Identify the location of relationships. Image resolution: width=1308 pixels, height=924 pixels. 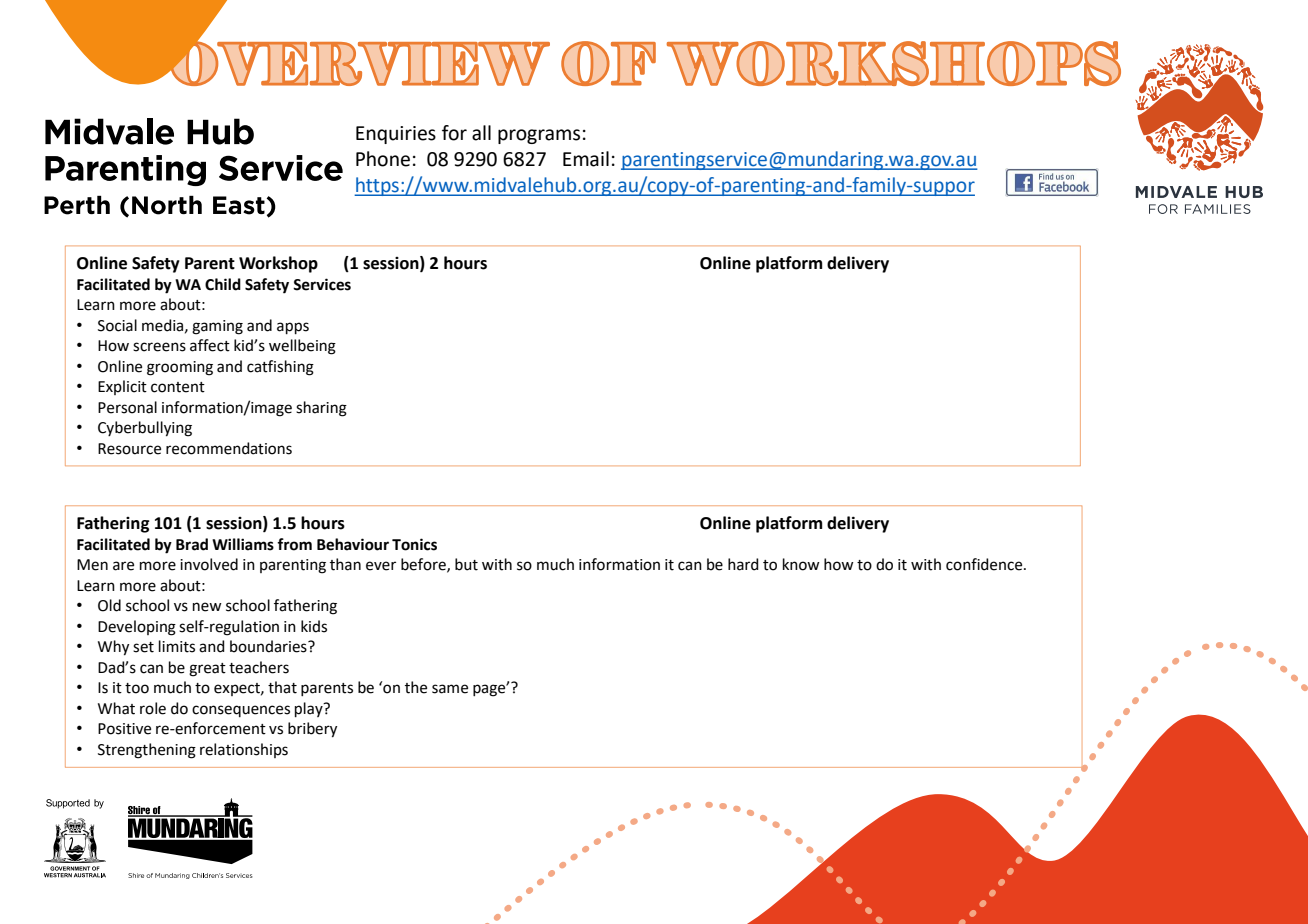
(244, 750).
